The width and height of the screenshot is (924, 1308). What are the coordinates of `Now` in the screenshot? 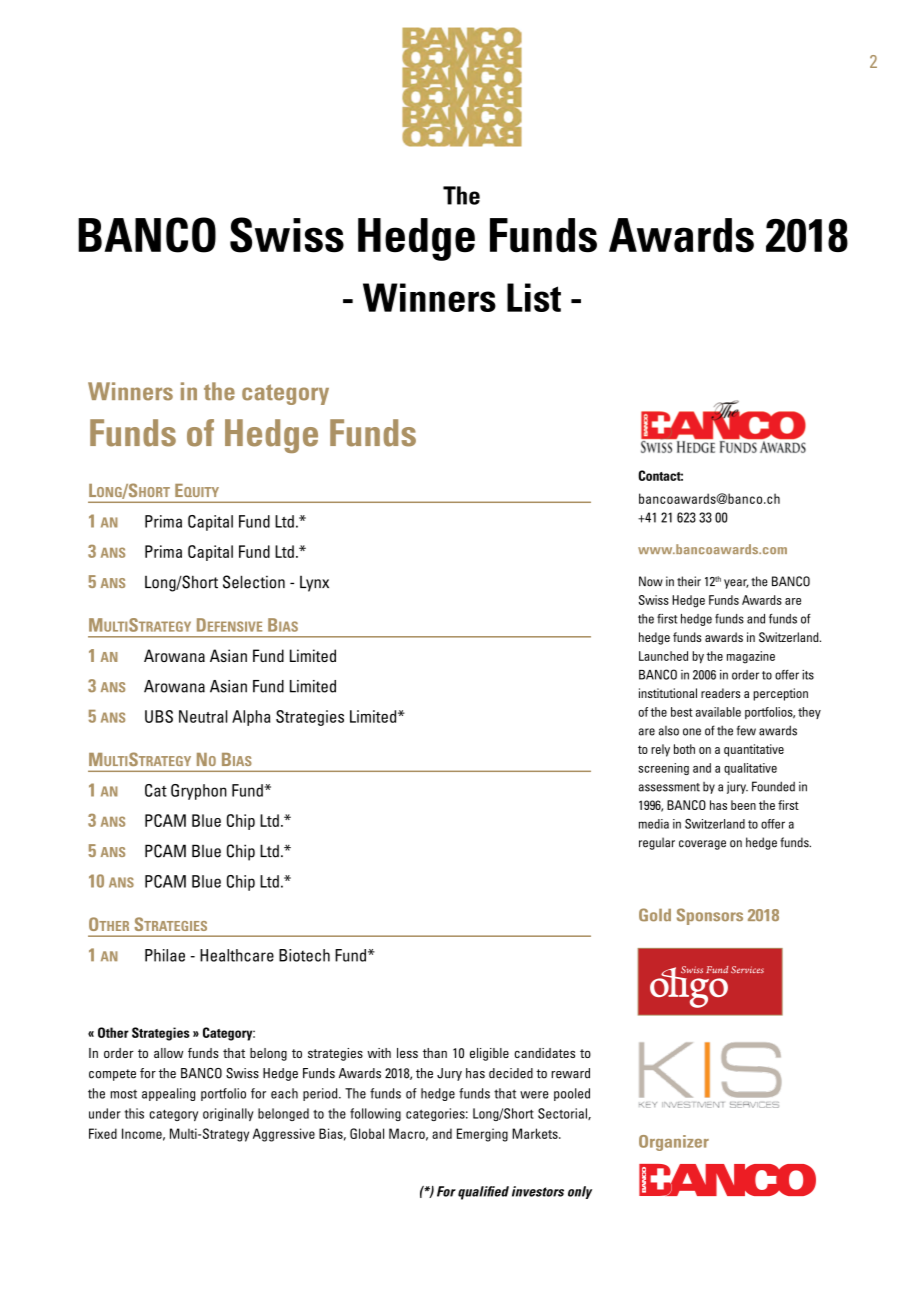 It's located at (651, 581).
